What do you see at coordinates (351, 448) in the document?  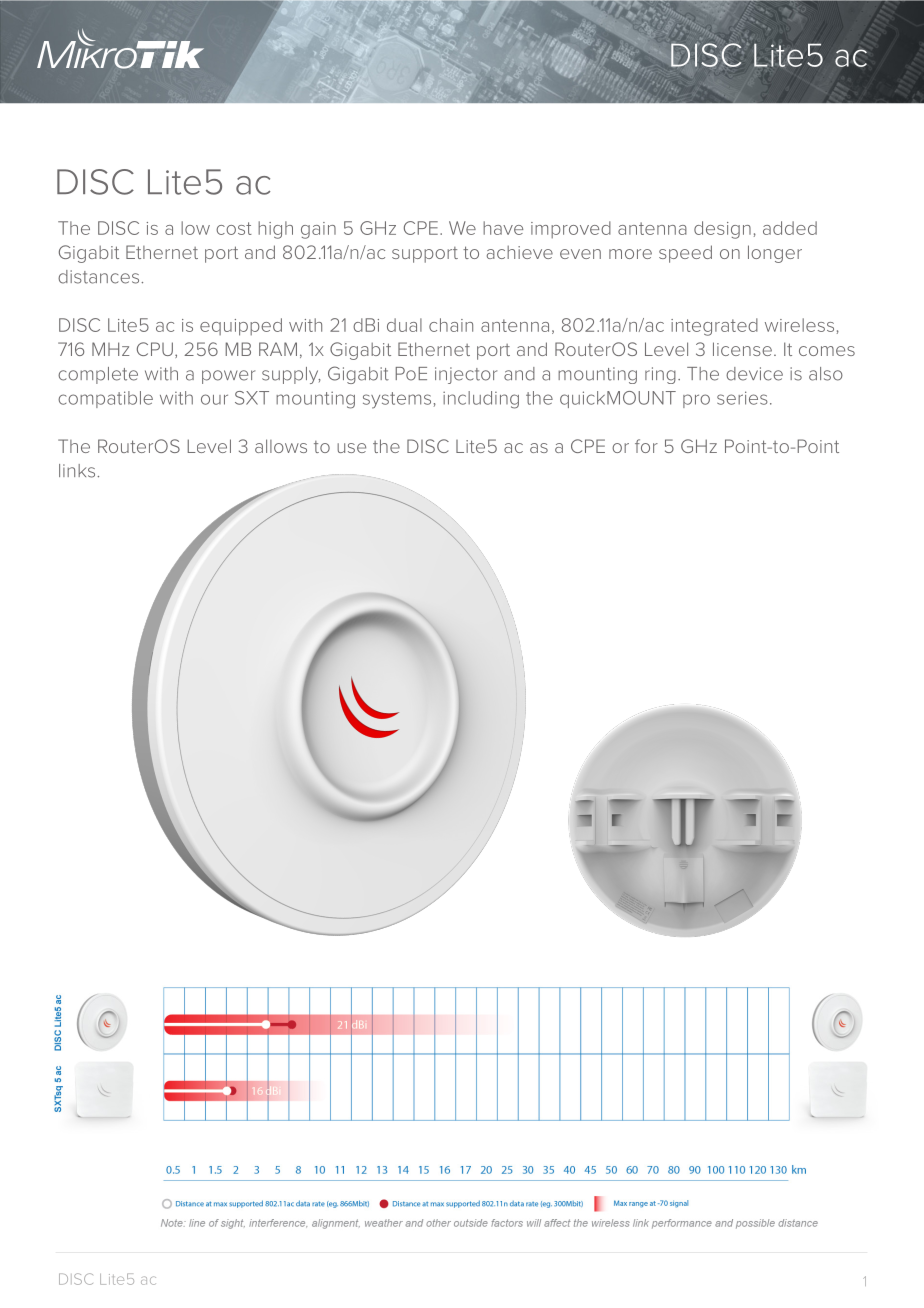 I see `use` at bounding box center [351, 448].
